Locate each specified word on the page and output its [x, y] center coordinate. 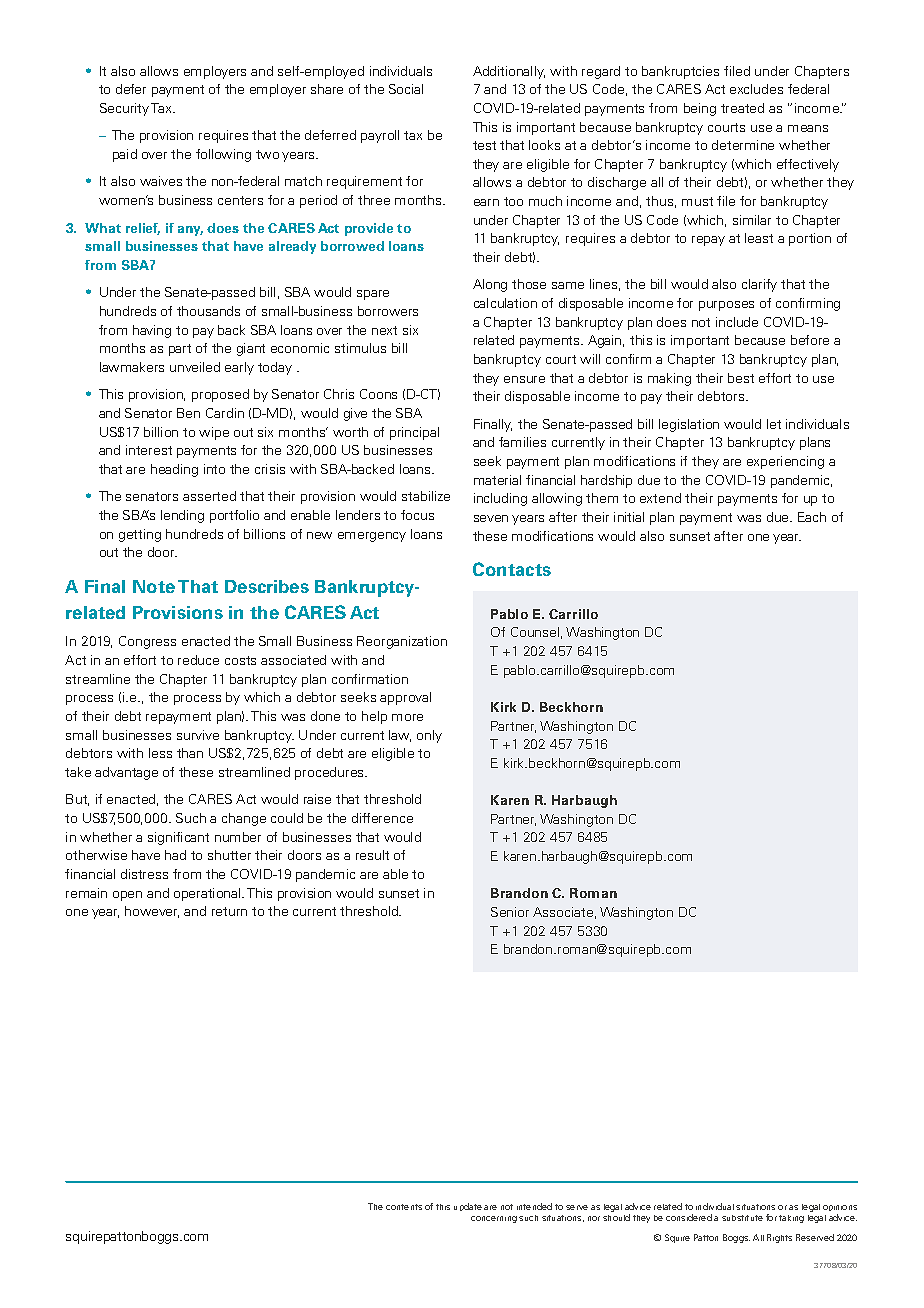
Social [406, 89]
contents [404, 1207]
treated [742, 108]
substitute [742, 1218]
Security [124, 109]
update [468, 1207]
